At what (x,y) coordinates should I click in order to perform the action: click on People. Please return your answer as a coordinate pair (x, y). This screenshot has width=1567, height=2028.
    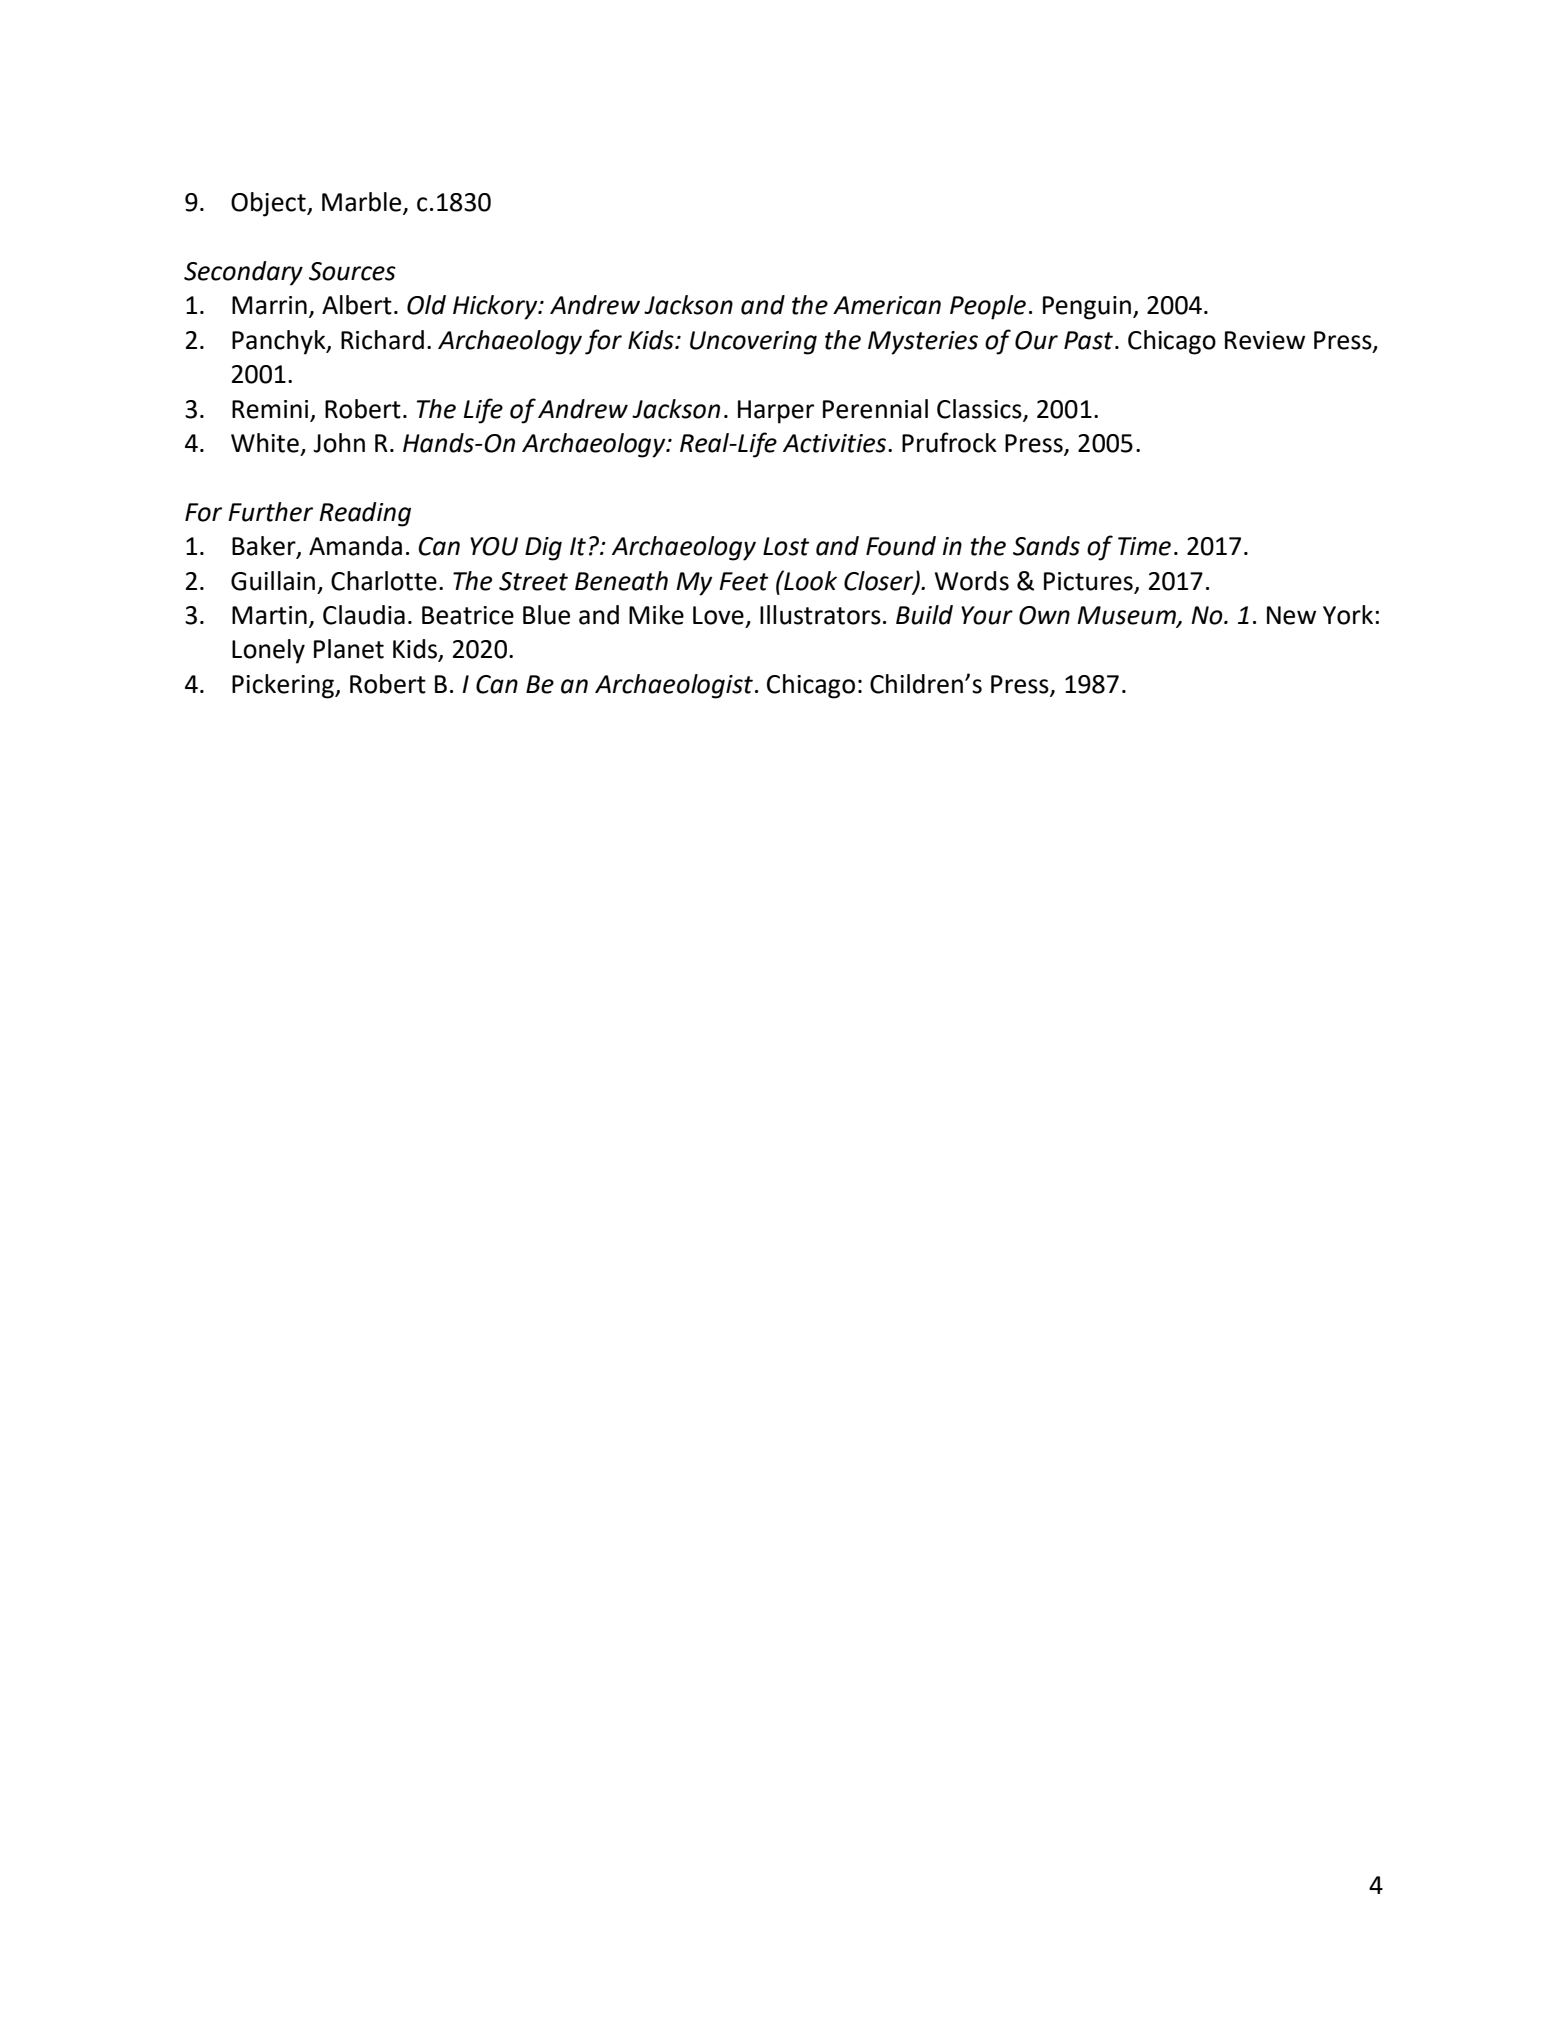
    Looking at the image, I should click on (988, 307).
